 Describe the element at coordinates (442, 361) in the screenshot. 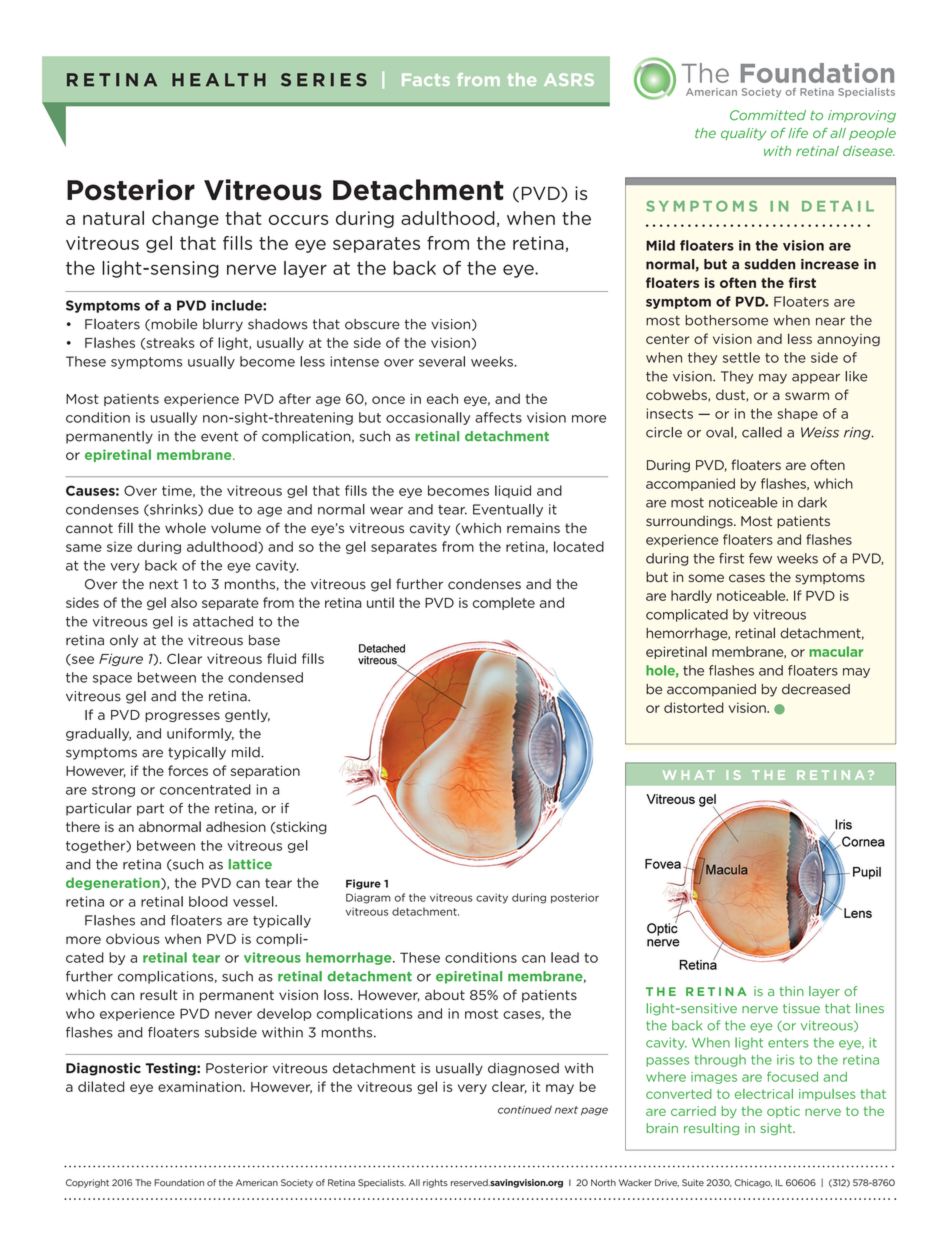

I see `several` at that location.
